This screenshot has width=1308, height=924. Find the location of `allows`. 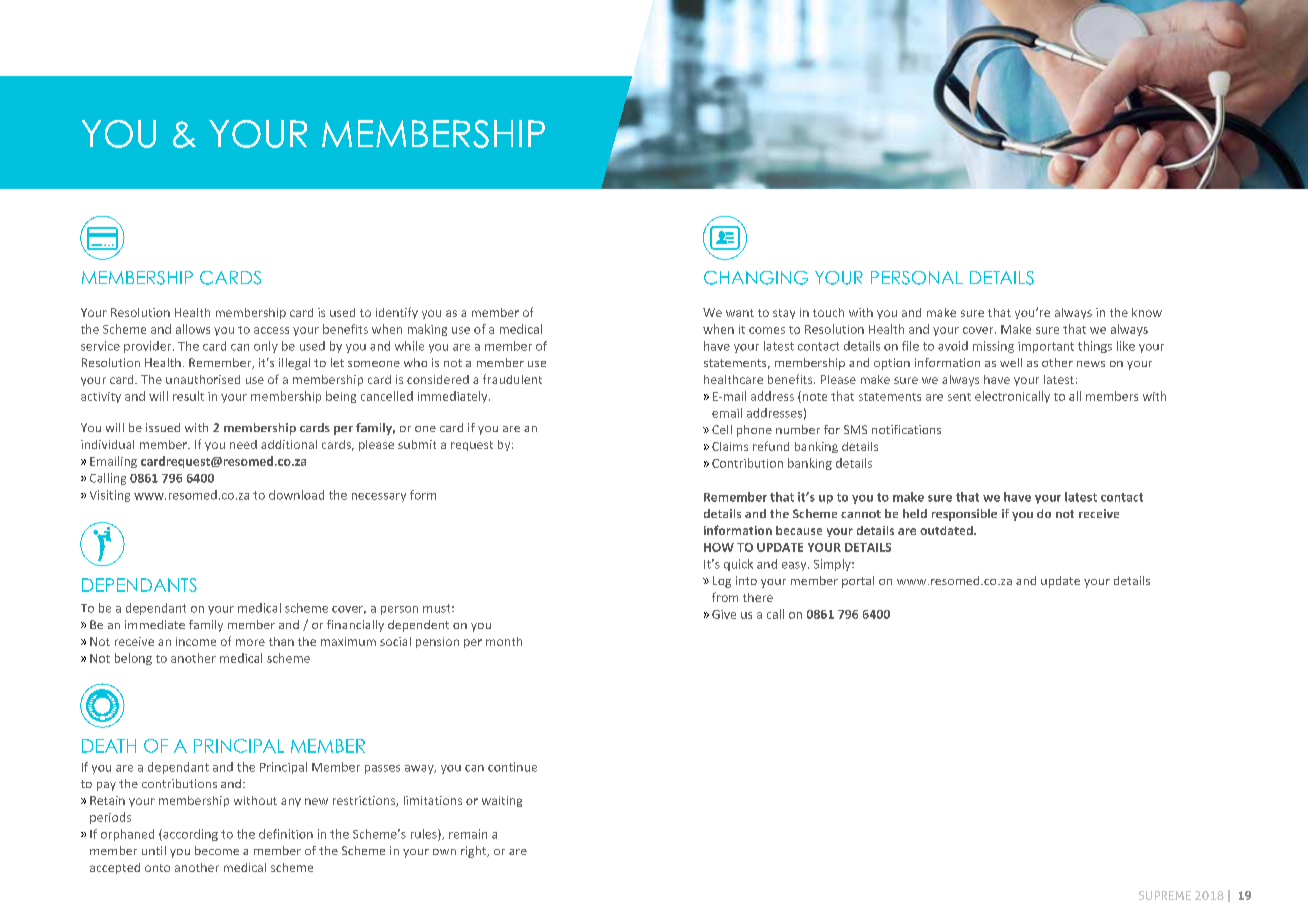

allows is located at coordinates (193, 329).
